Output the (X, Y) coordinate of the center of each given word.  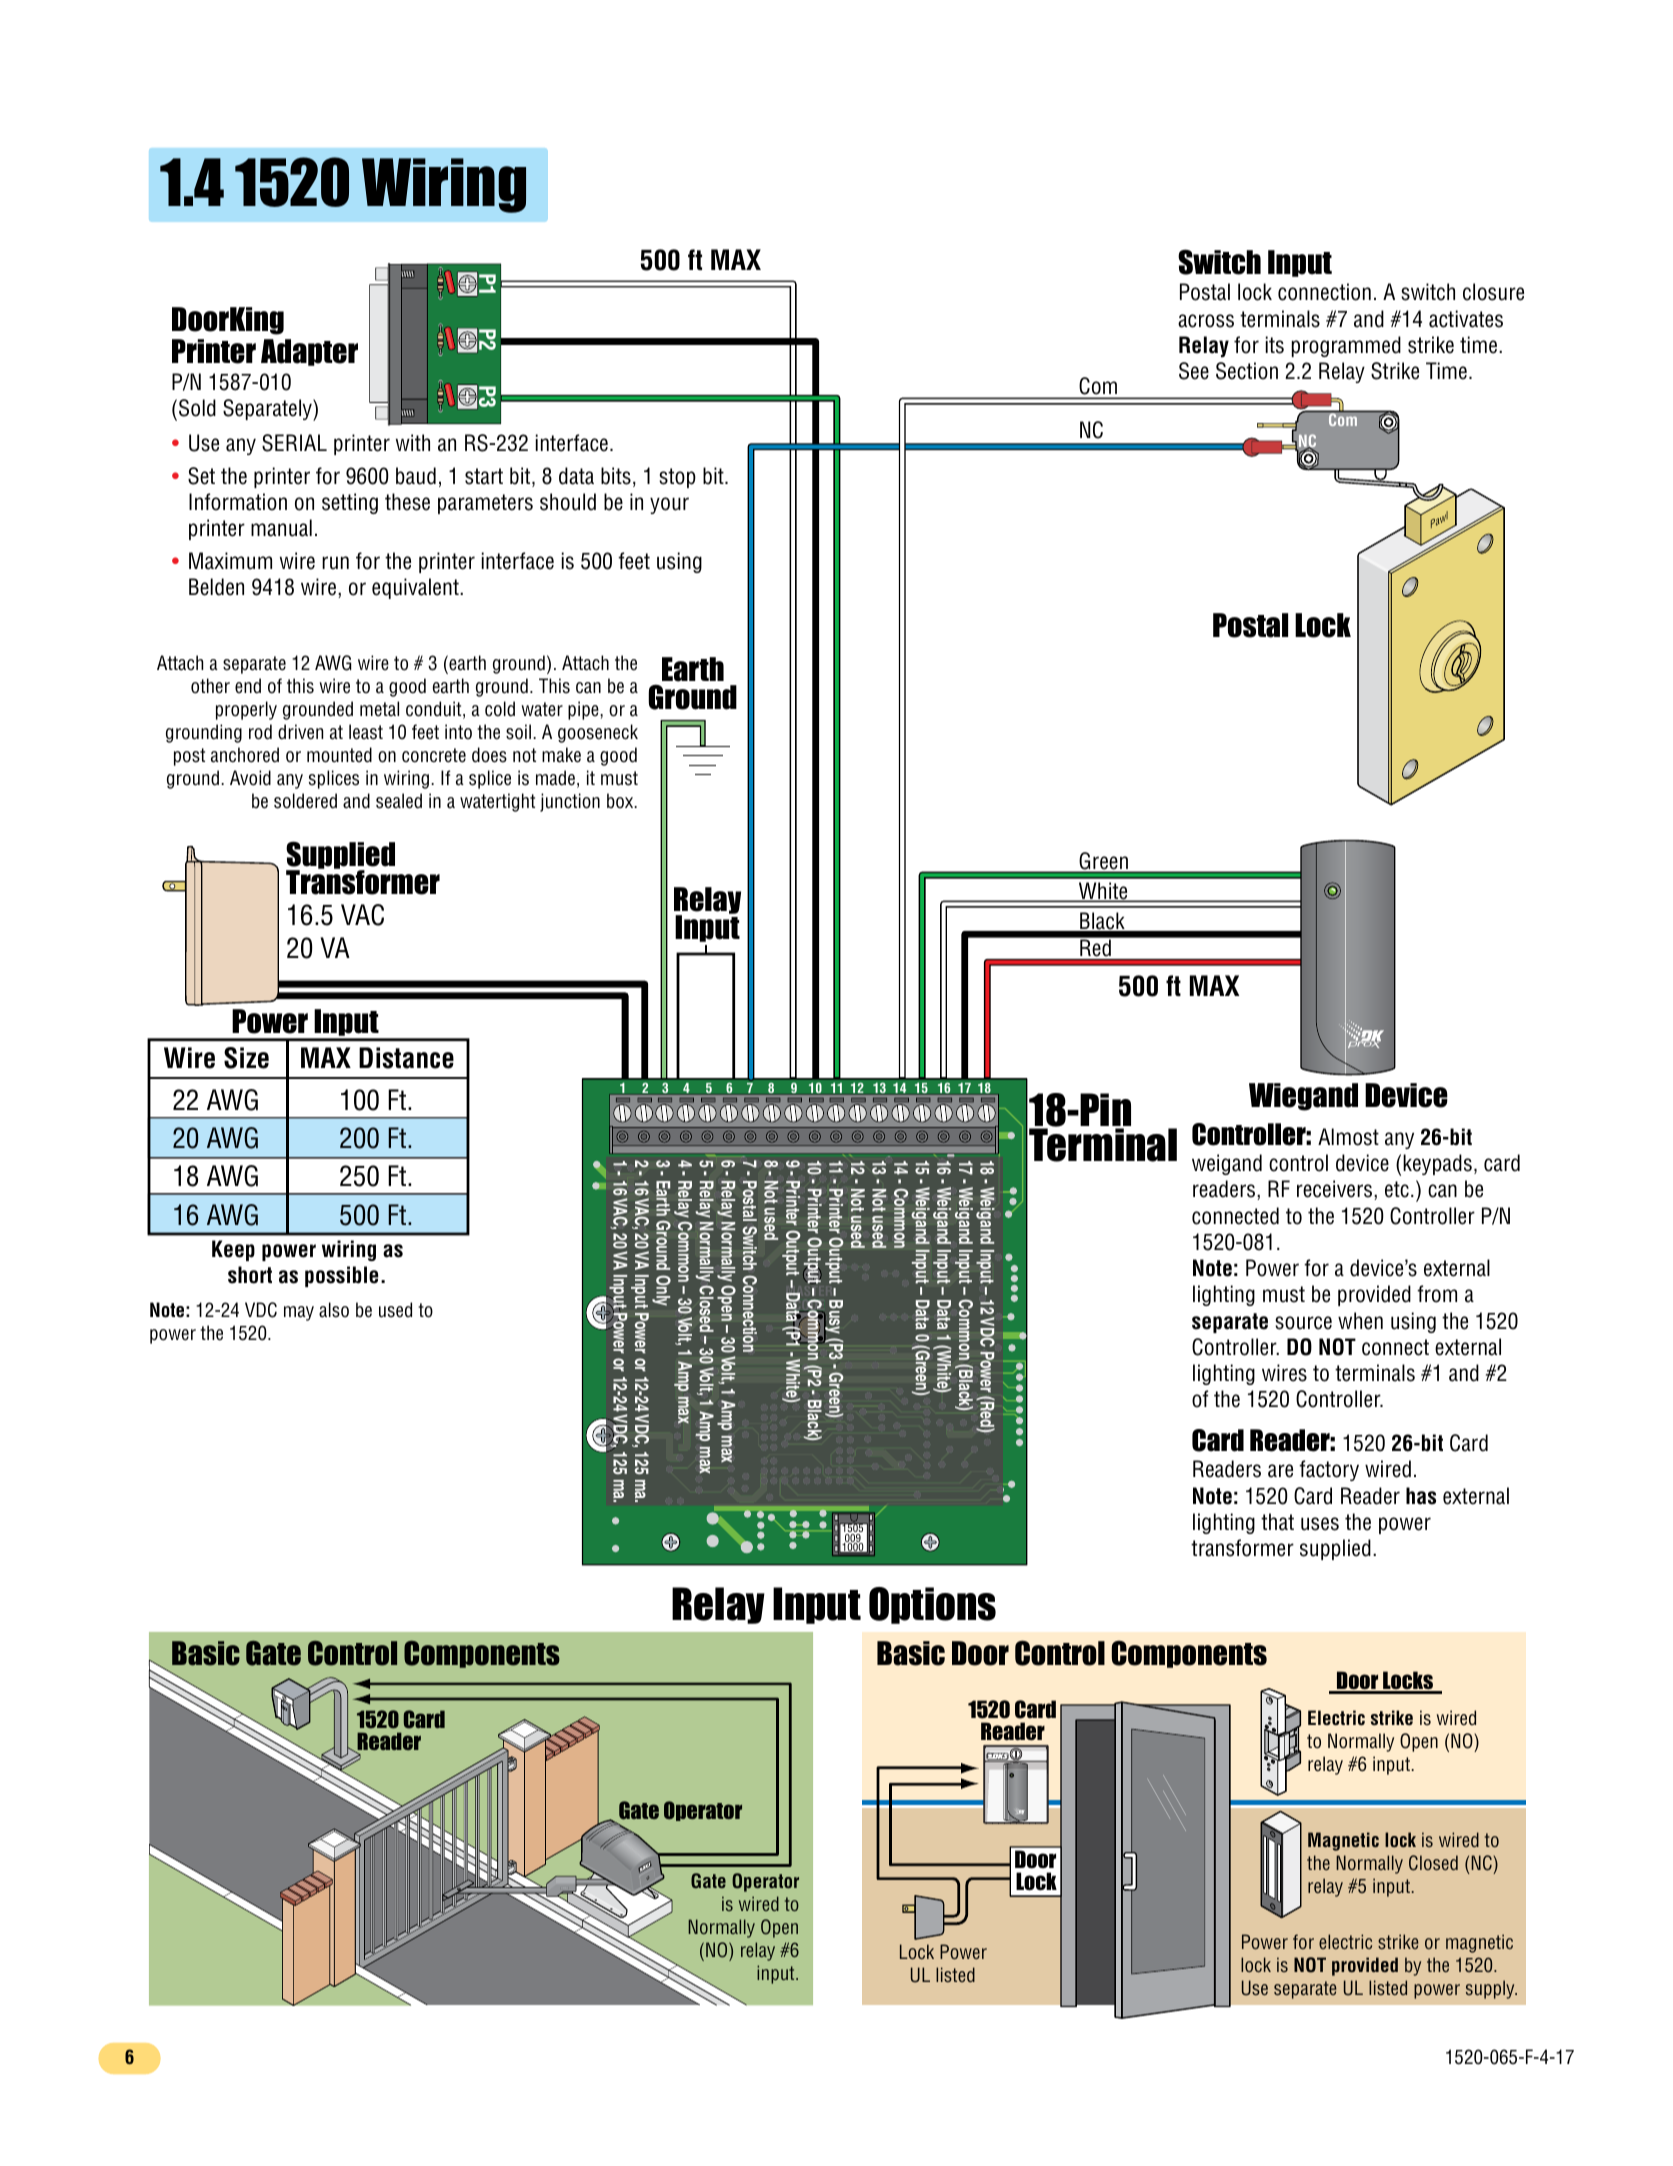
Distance (406, 1058)
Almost (1348, 1137)
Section (1247, 371)
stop (677, 478)
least (366, 732)
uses (1320, 1524)
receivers (1336, 1190)
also (334, 1310)
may (299, 1313)
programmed (1346, 346)
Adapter (309, 352)
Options (932, 1605)
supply (1491, 1989)
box (621, 801)
